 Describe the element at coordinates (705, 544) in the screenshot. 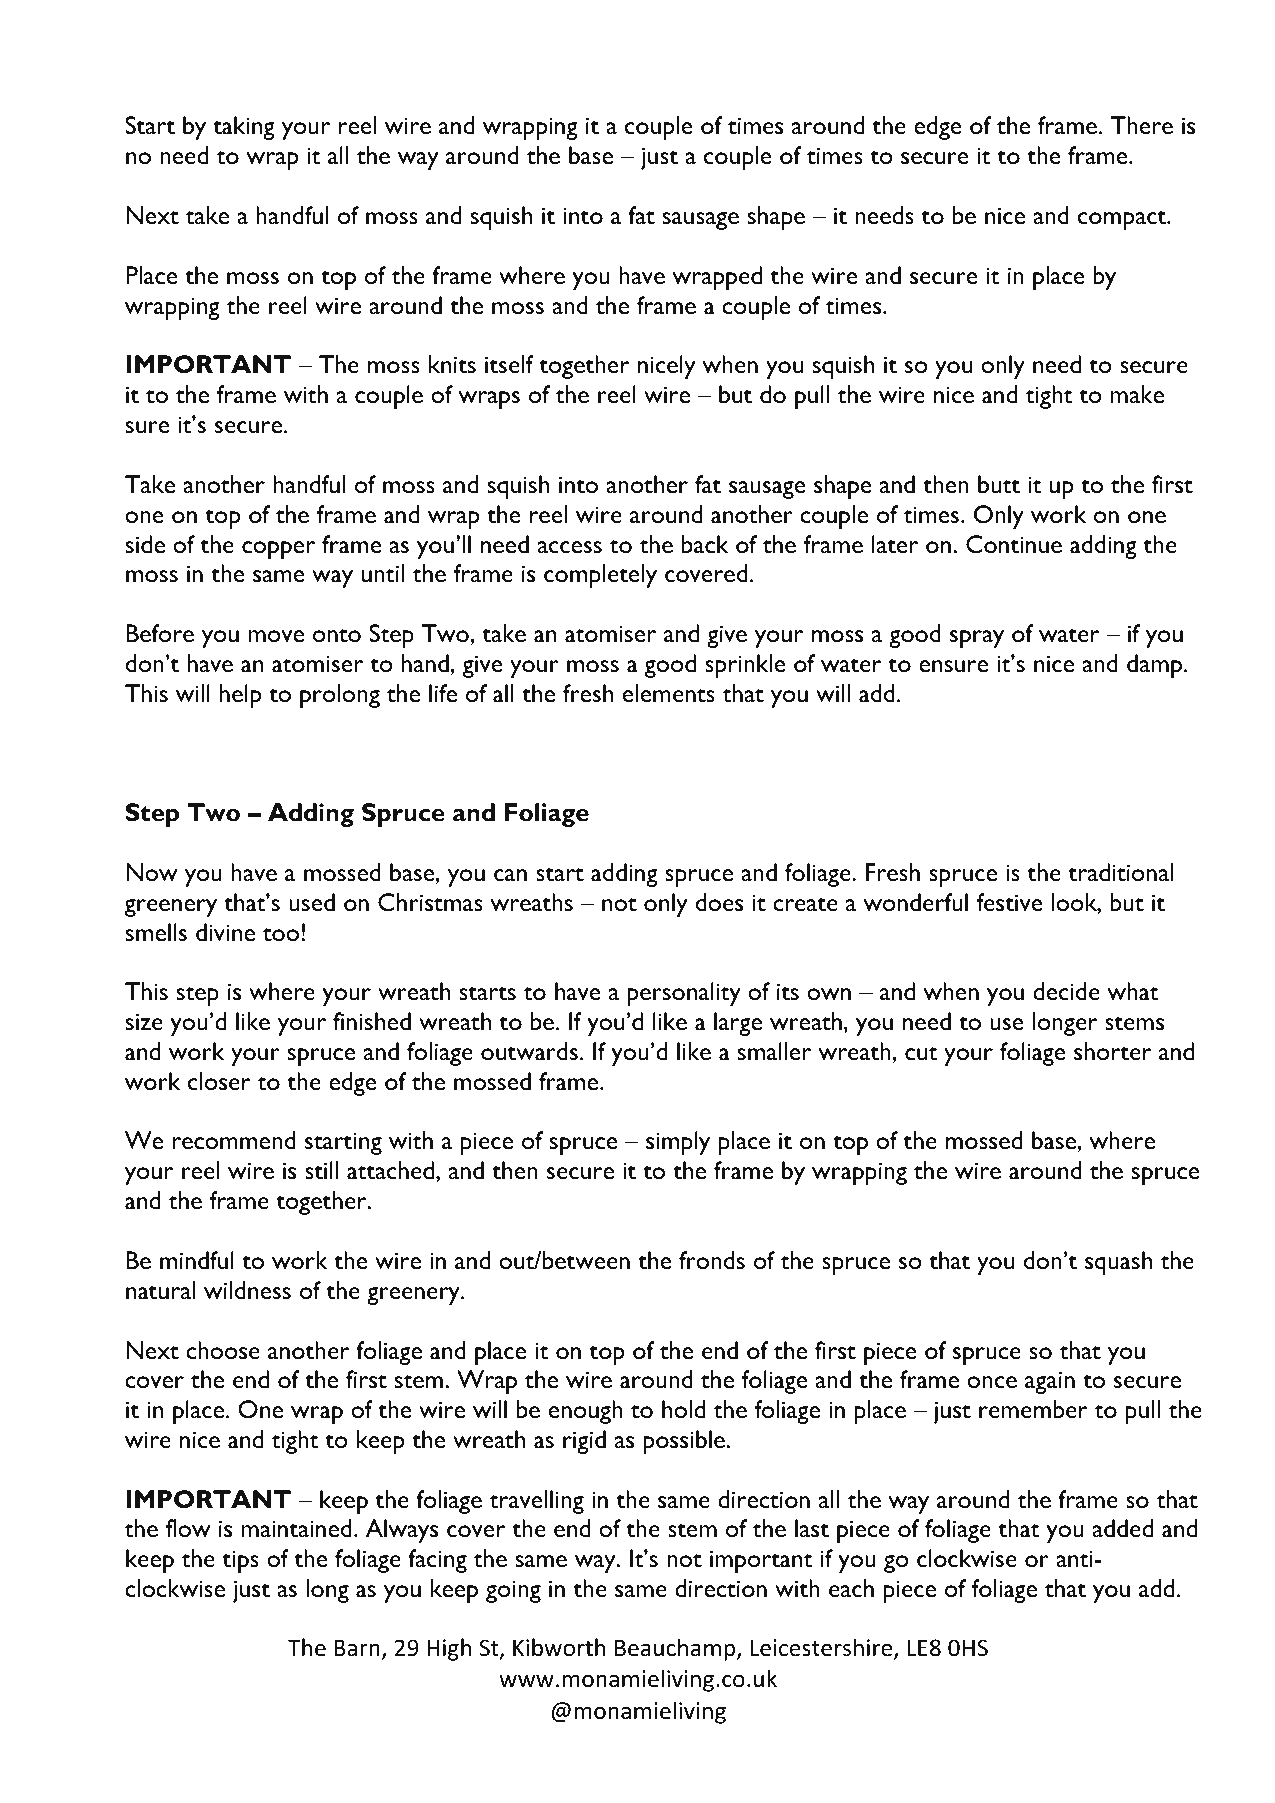

I see `back` at that location.
